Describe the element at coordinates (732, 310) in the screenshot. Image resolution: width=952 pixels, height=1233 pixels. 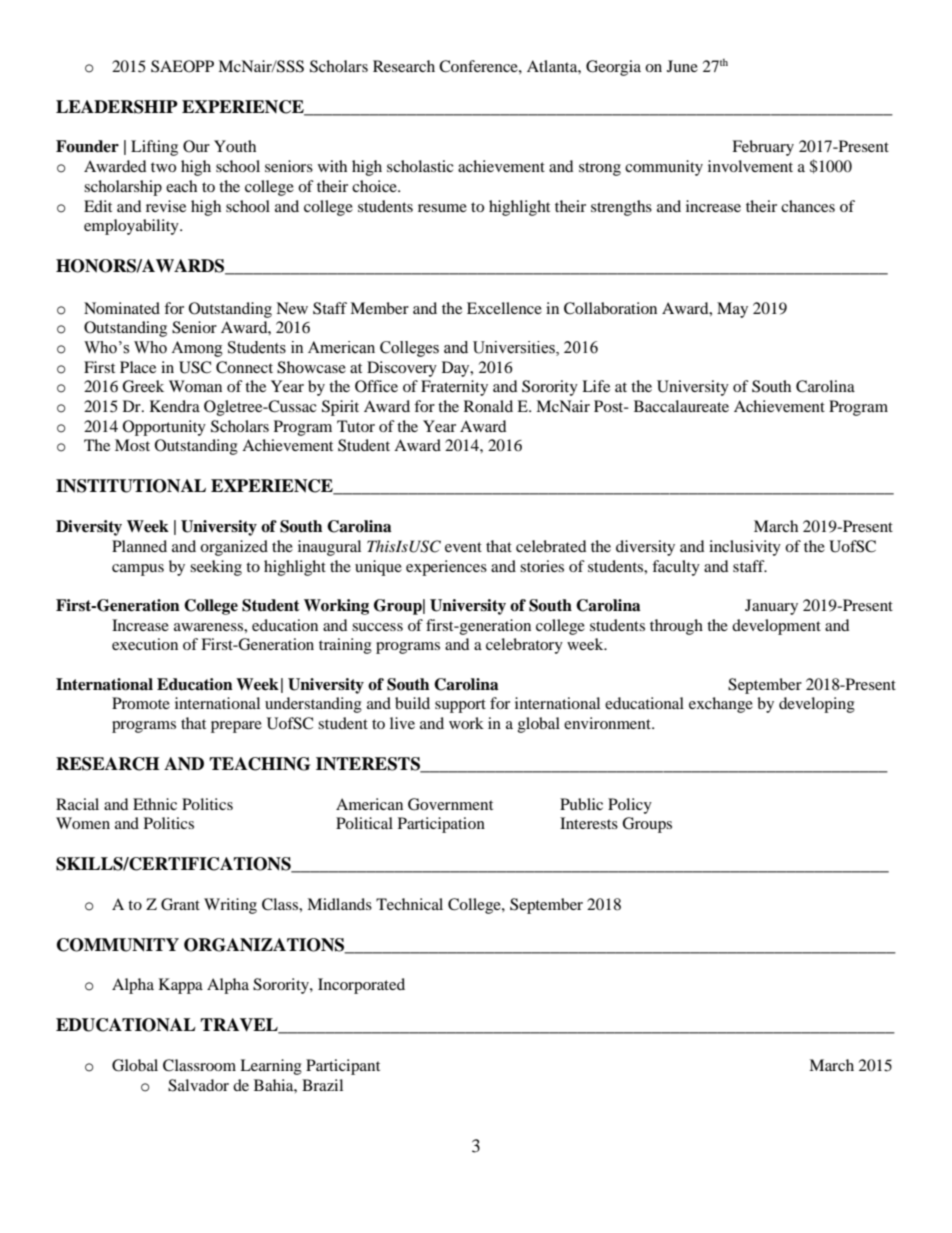
I see `May` at that location.
